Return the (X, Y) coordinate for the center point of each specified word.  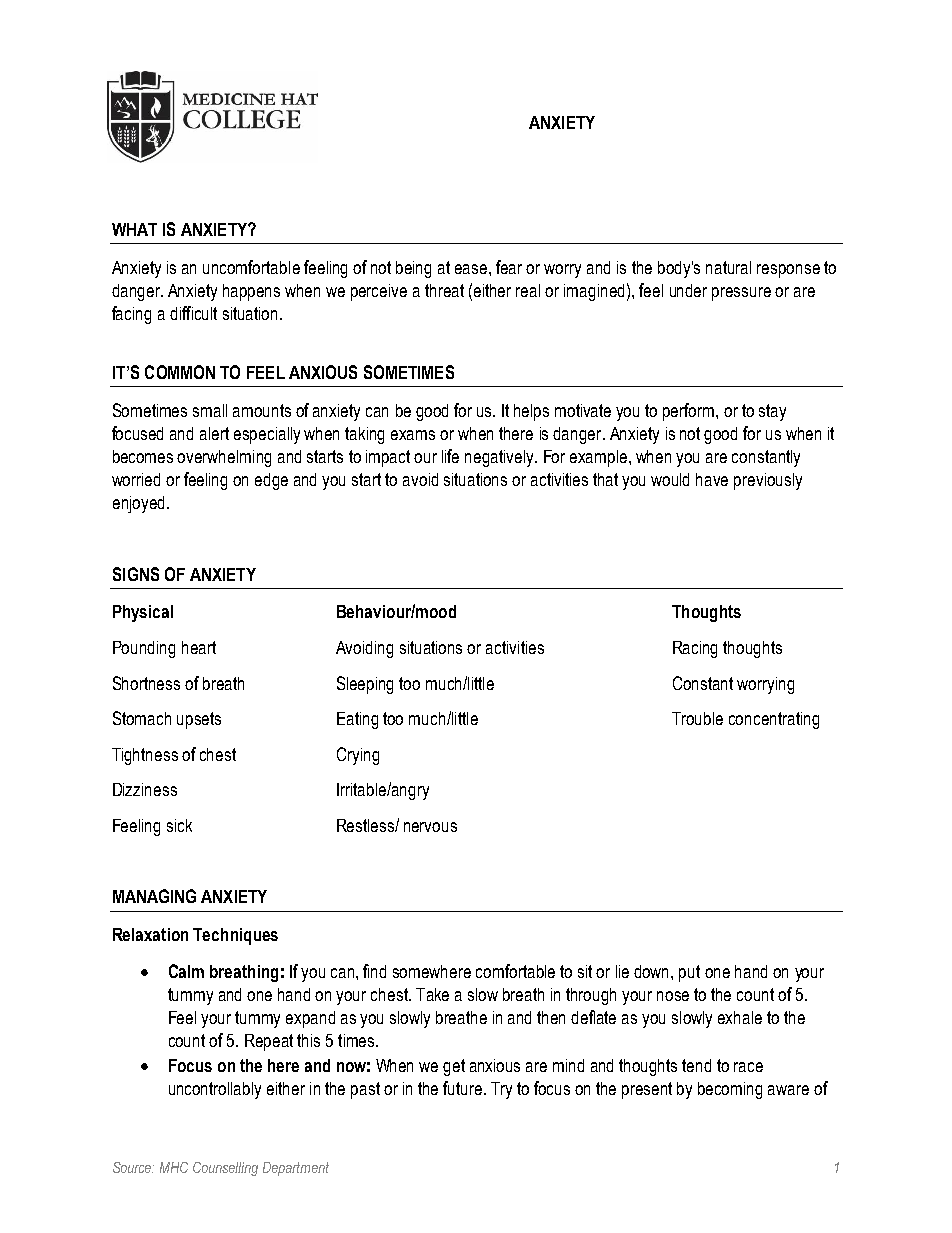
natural (728, 267)
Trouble (697, 718)
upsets (199, 720)
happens (251, 292)
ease (472, 269)
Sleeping (365, 685)
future (464, 1088)
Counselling (225, 1169)
